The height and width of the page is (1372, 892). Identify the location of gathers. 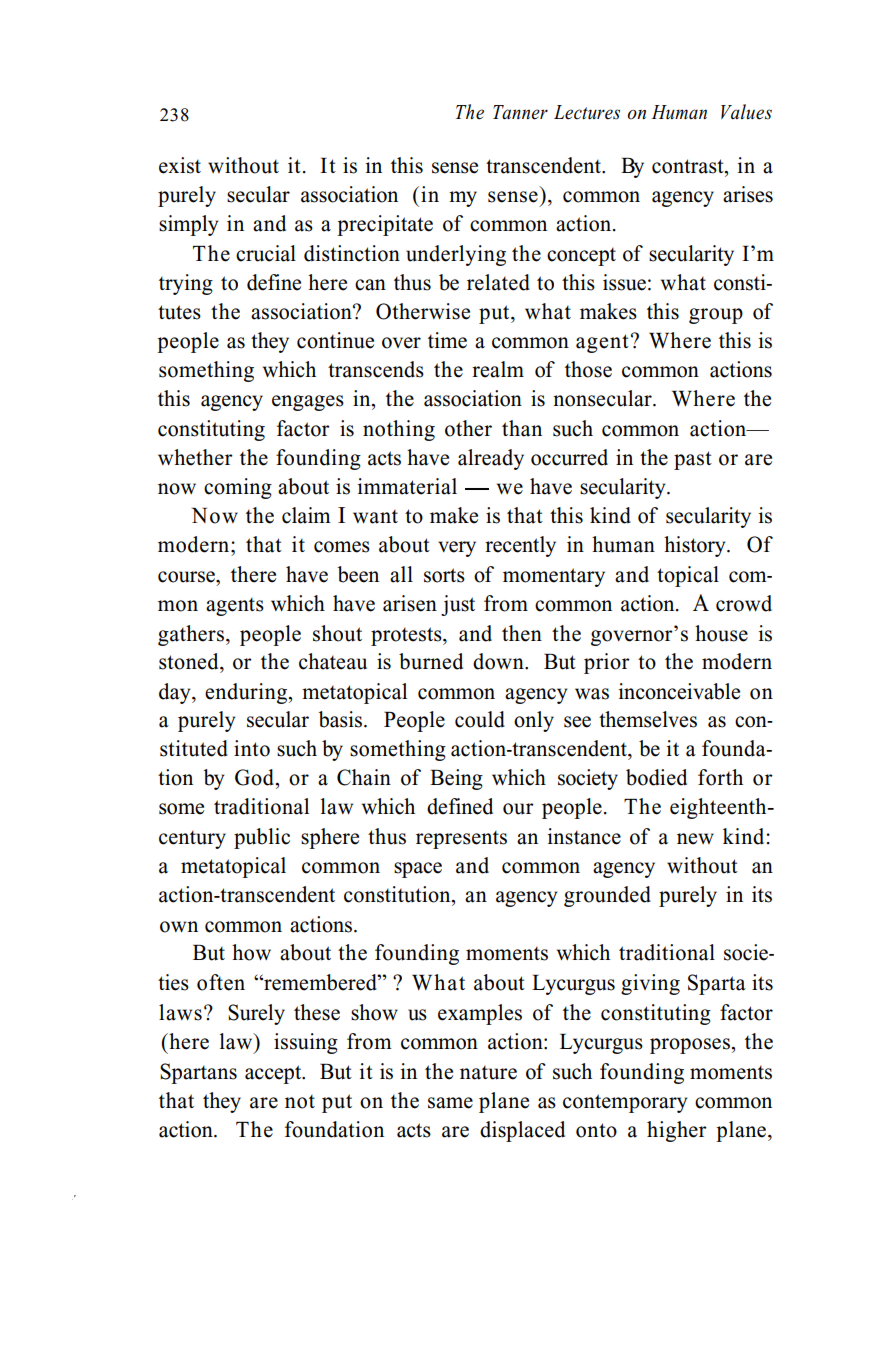
(192, 635).
